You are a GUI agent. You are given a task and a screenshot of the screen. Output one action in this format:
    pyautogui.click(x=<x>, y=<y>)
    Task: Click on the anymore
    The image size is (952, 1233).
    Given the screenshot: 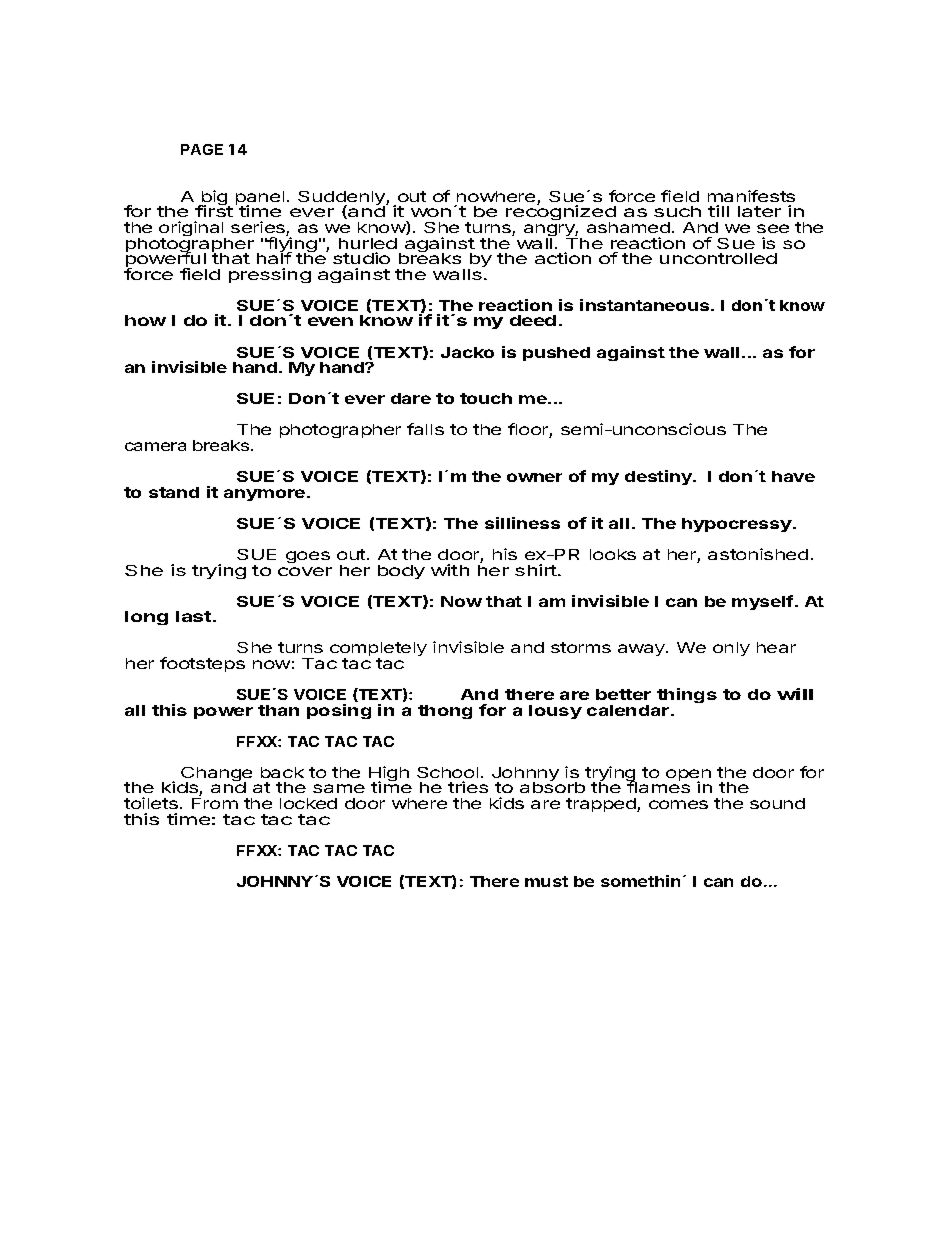 What is the action you would take?
    pyautogui.click(x=266, y=495)
